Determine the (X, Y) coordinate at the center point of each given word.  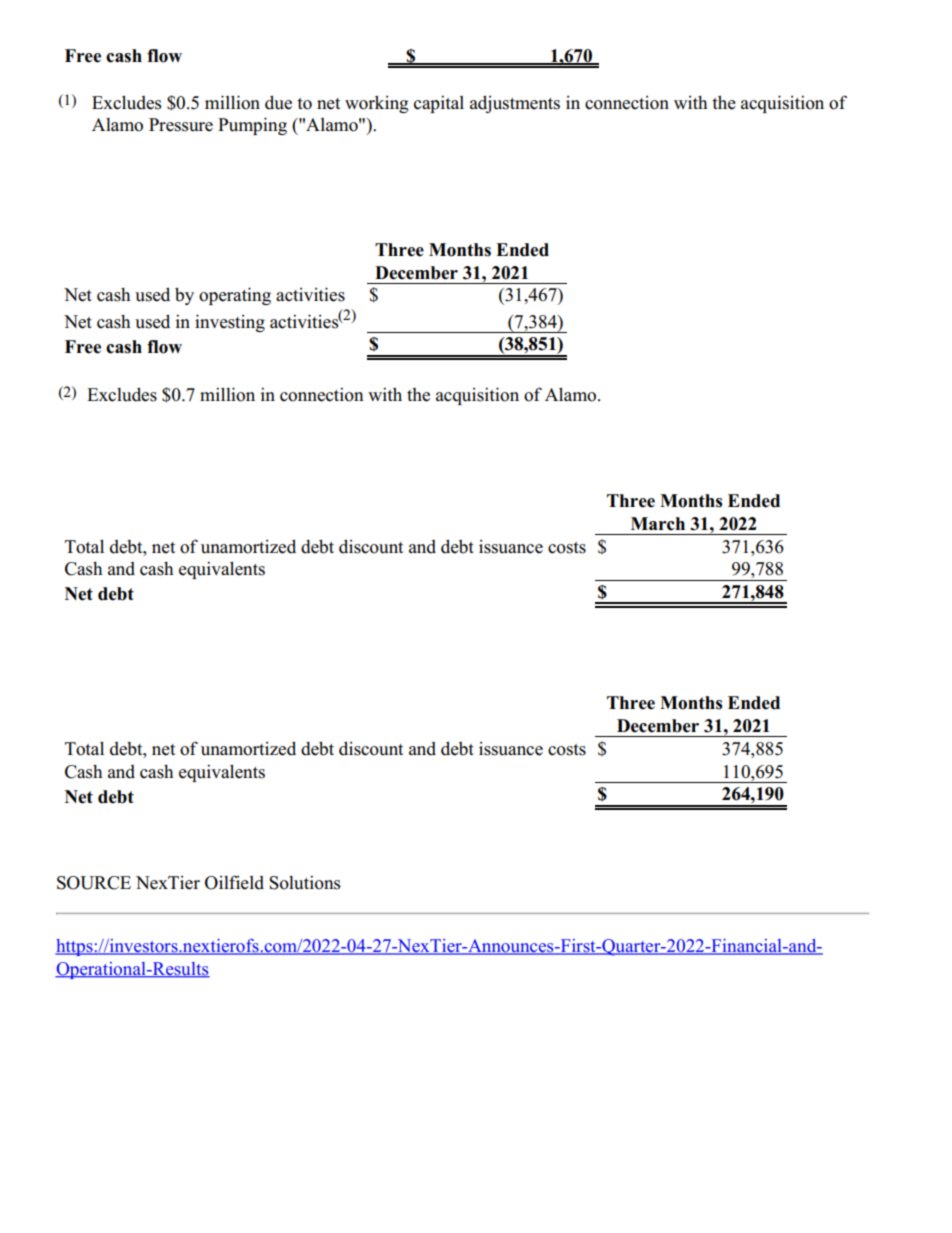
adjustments (515, 104)
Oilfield (234, 882)
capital (439, 104)
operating (235, 296)
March (658, 524)
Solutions (304, 882)
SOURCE (94, 883)
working (376, 104)
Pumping (252, 126)
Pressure (181, 125)
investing (230, 323)
